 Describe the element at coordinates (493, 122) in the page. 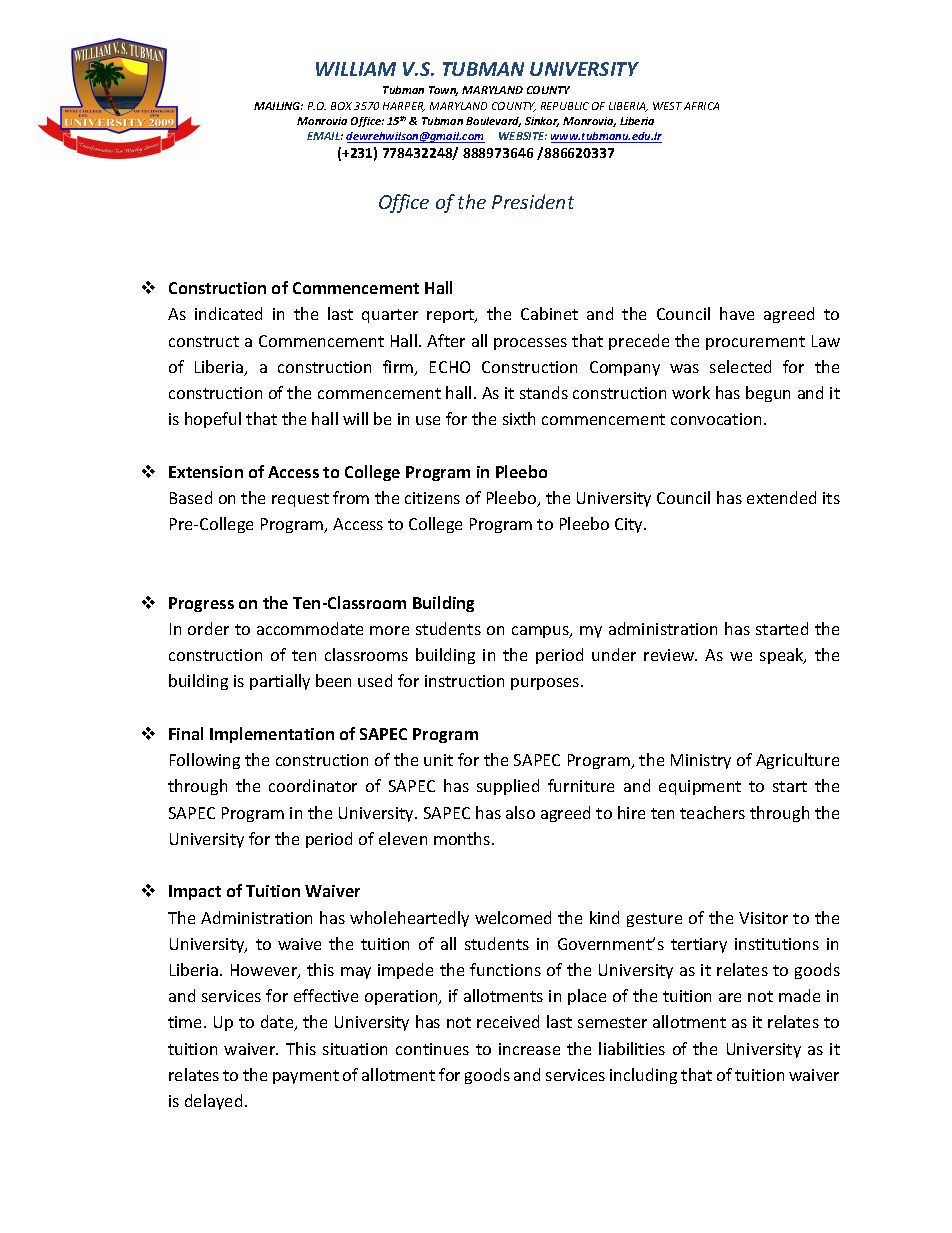

I see `Boulevard` at that location.
